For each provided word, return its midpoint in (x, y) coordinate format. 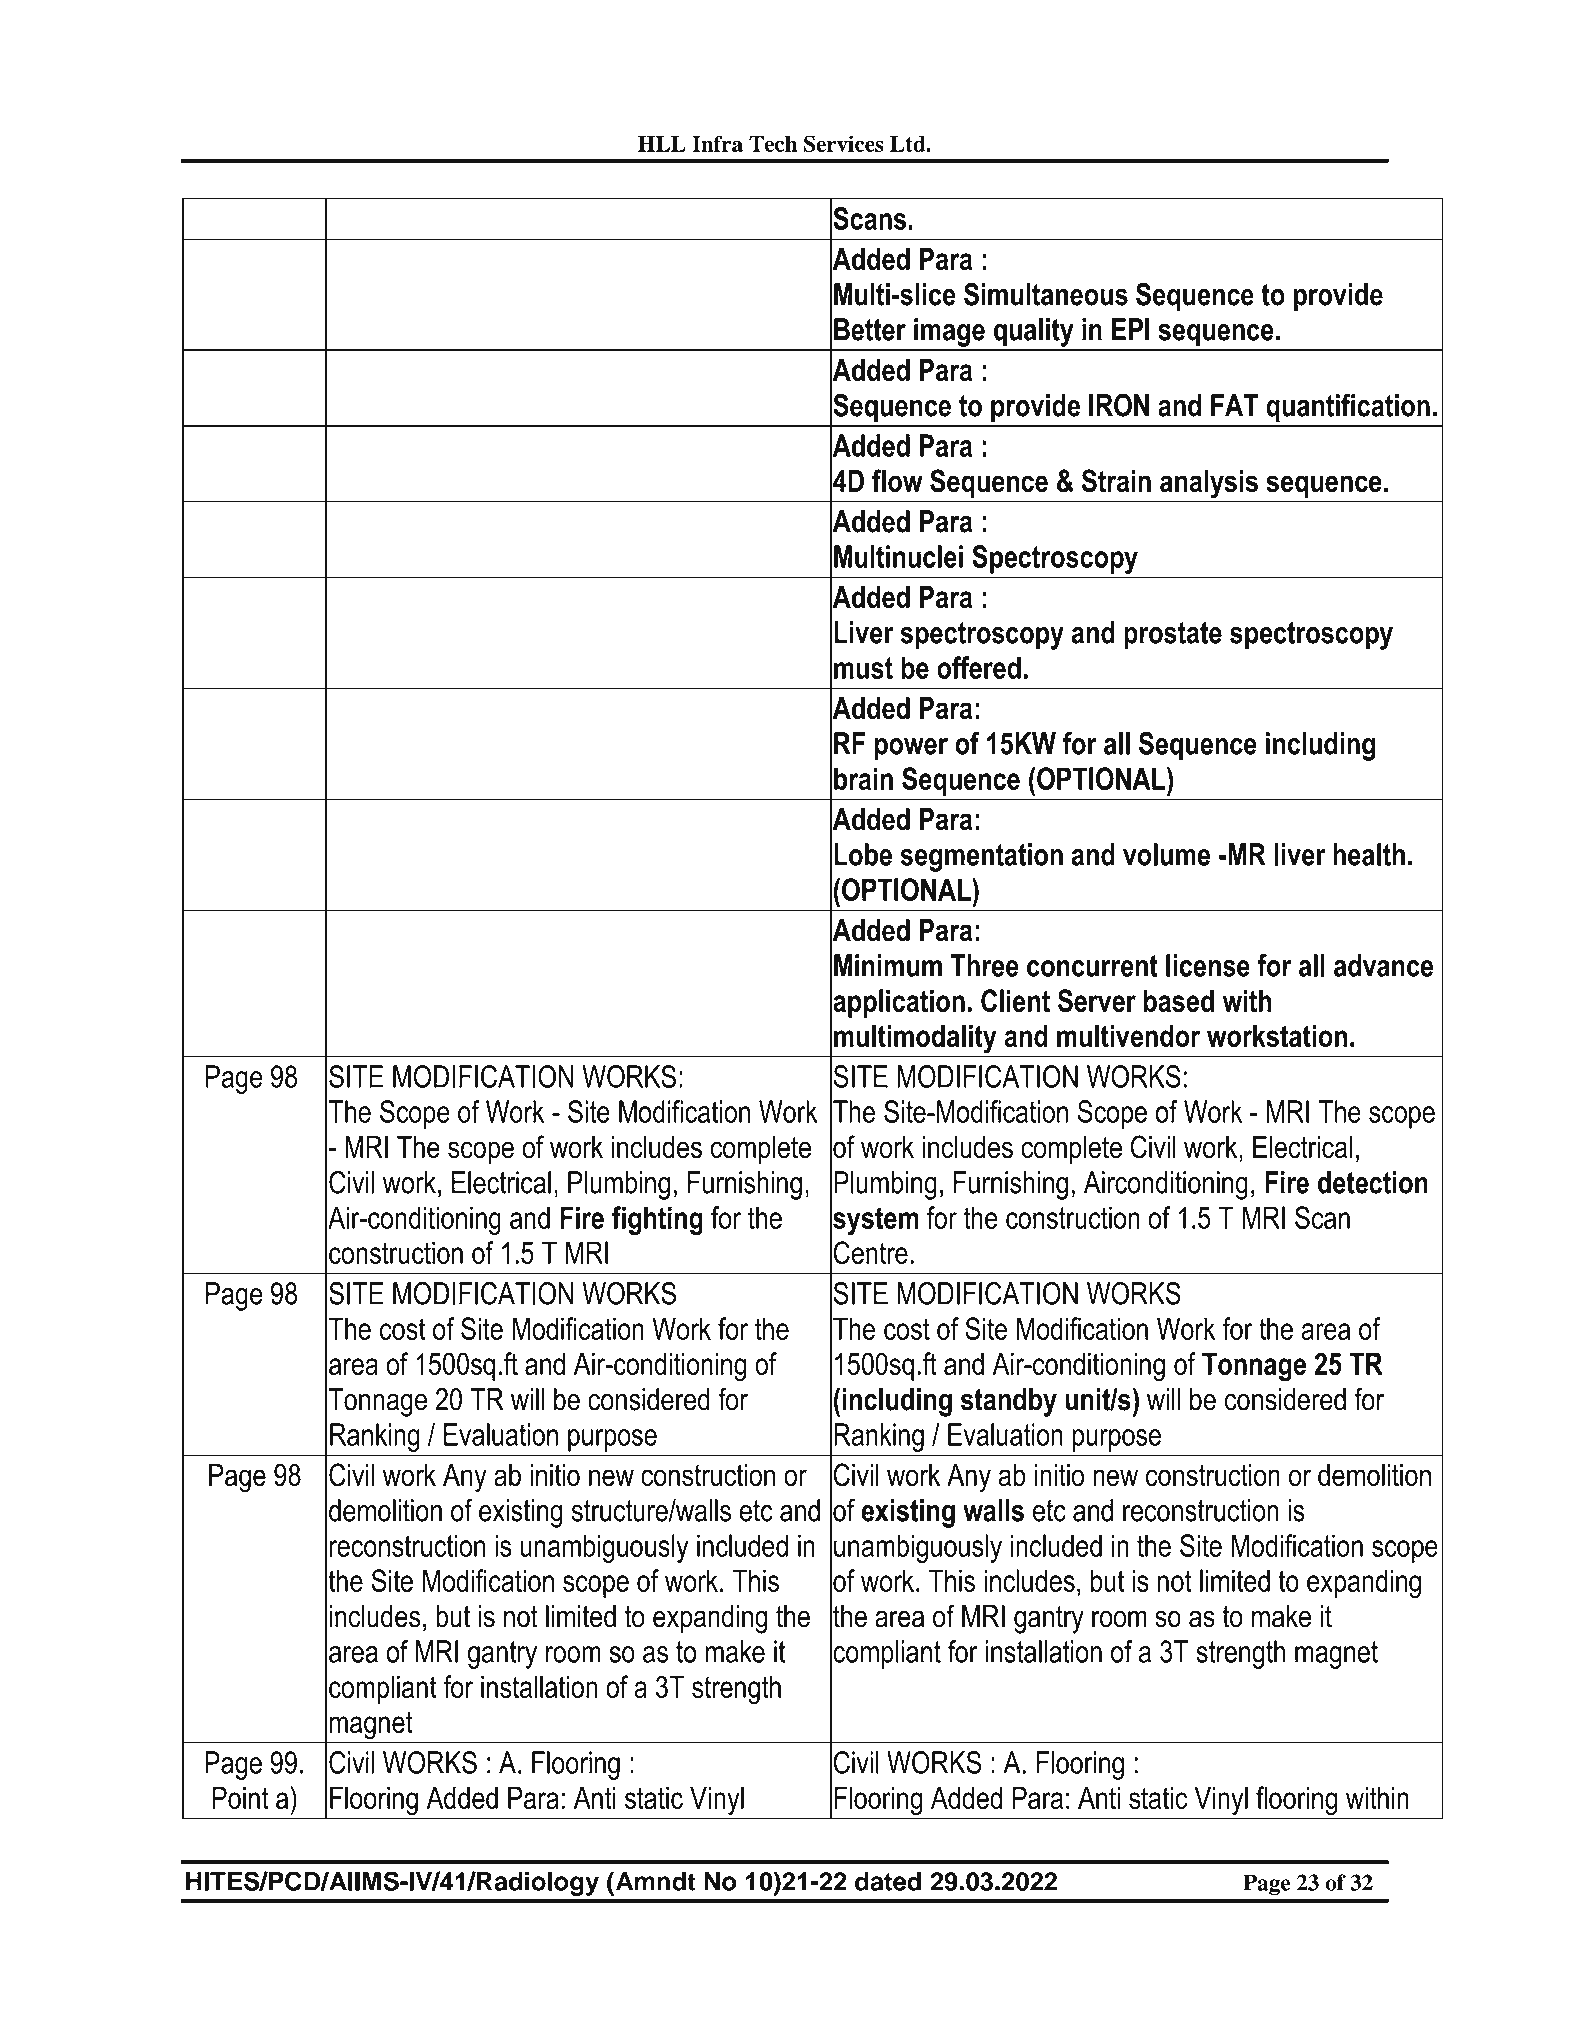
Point (240, 1797)
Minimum (888, 965)
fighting (657, 1220)
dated (888, 1881)
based (1179, 1000)
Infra (717, 143)
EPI (1131, 329)
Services (844, 143)
